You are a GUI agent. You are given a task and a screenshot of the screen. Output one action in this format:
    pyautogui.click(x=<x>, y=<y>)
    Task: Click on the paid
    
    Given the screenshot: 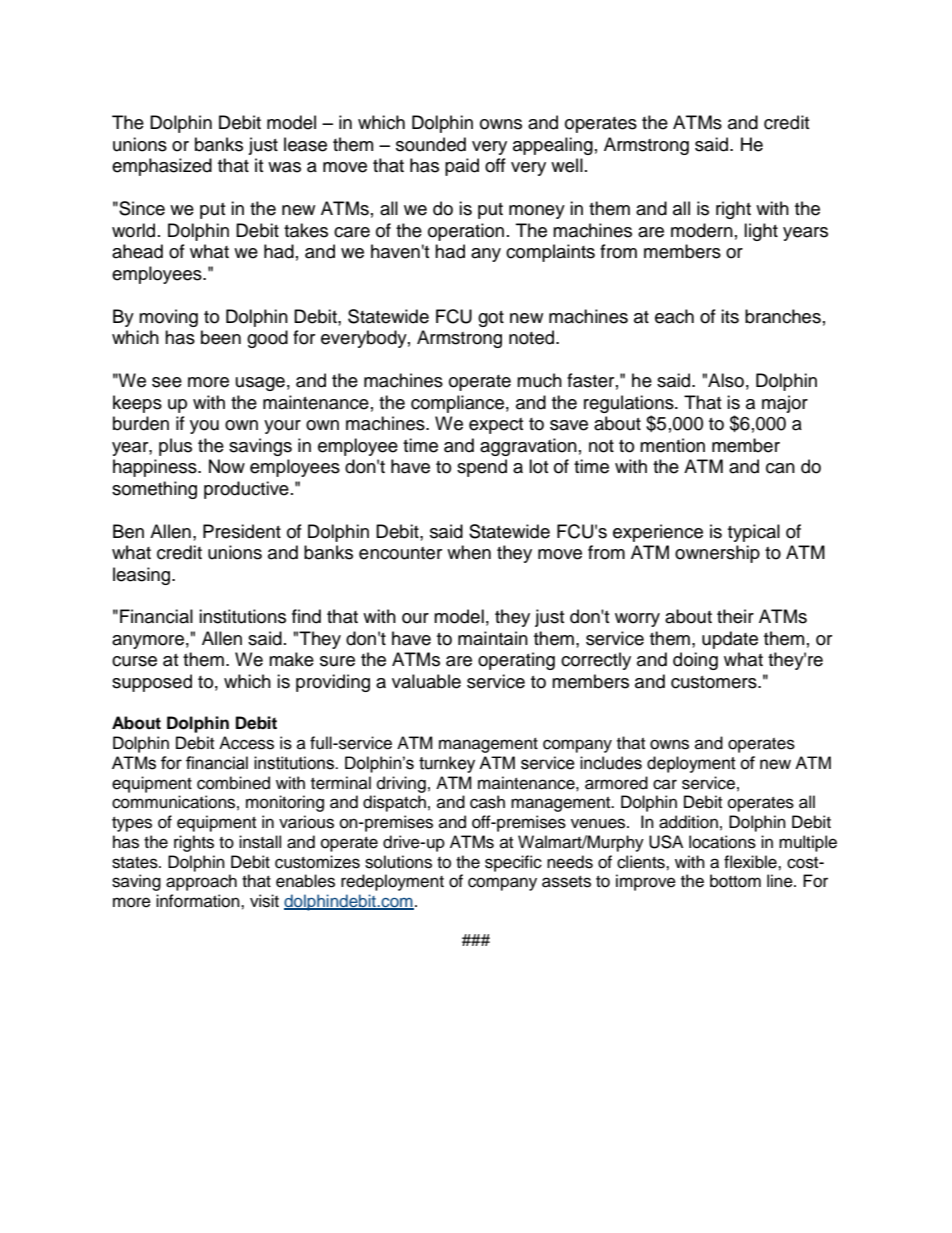 What is the action you would take?
    pyautogui.click(x=462, y=167)
